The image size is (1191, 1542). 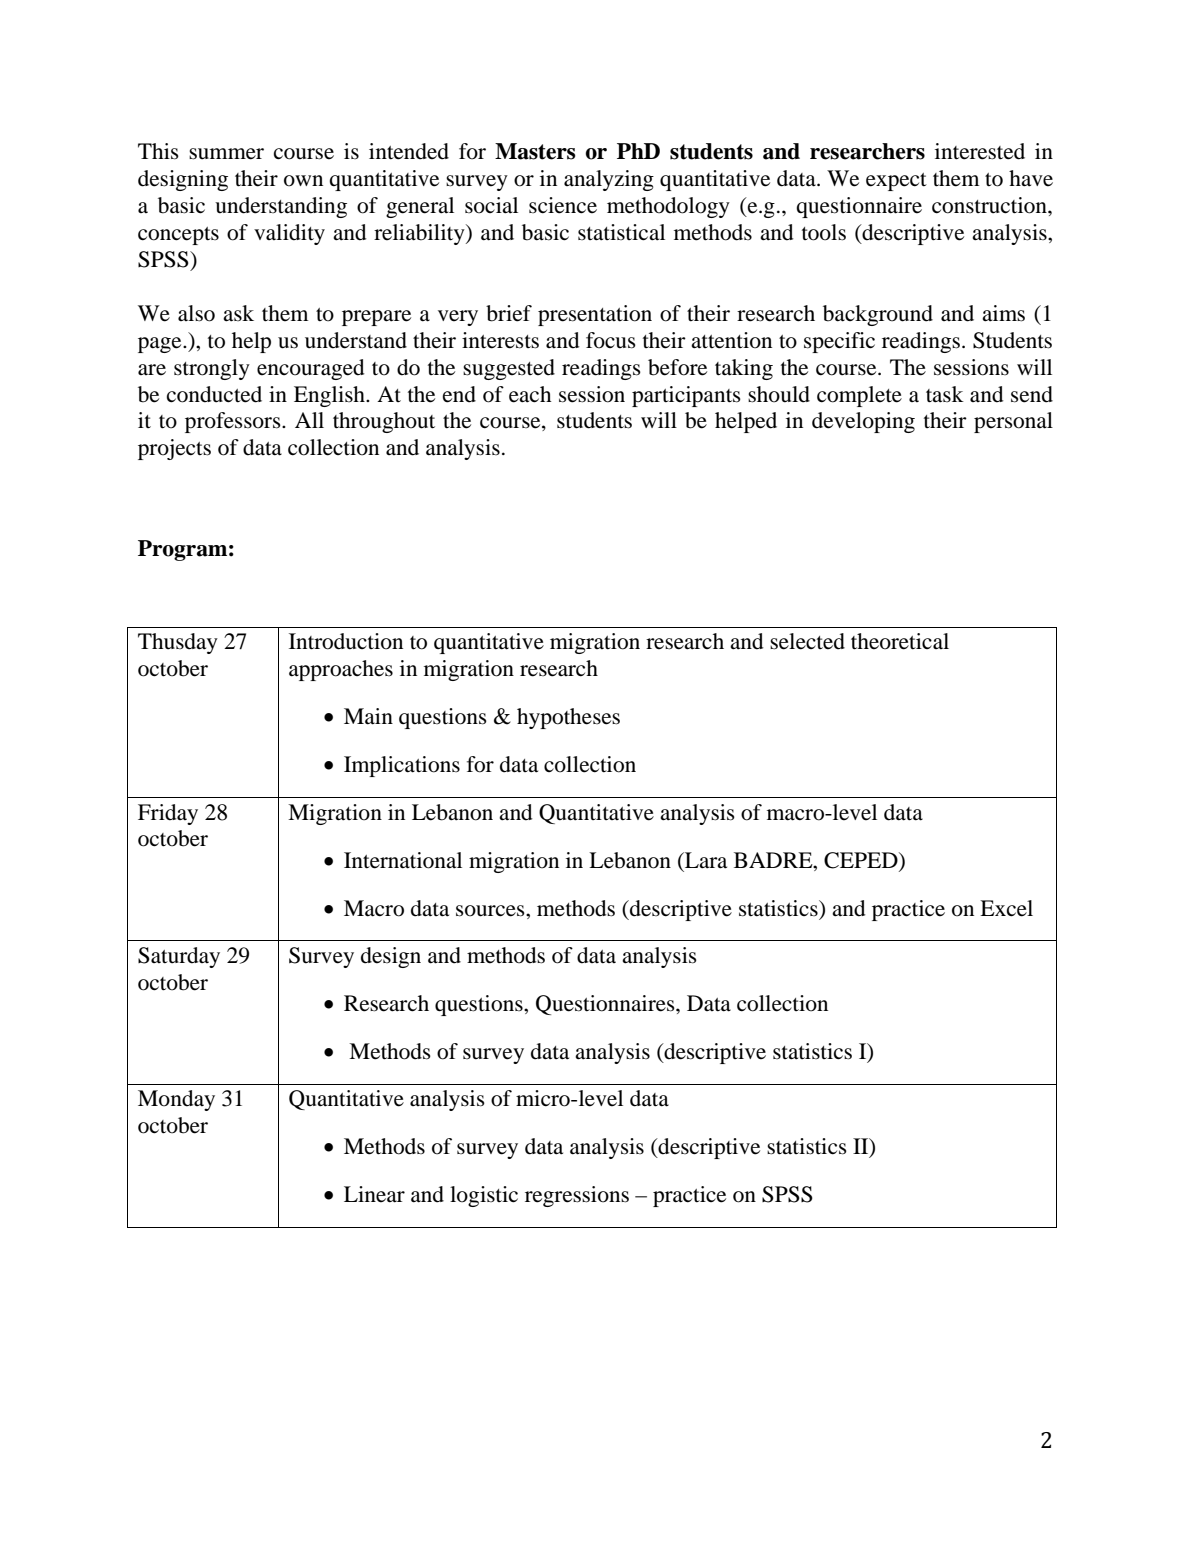 What do you see at coordinates (609, 180) in the screenshot?
I see `analyzing` at bounding box center [609, 180].
